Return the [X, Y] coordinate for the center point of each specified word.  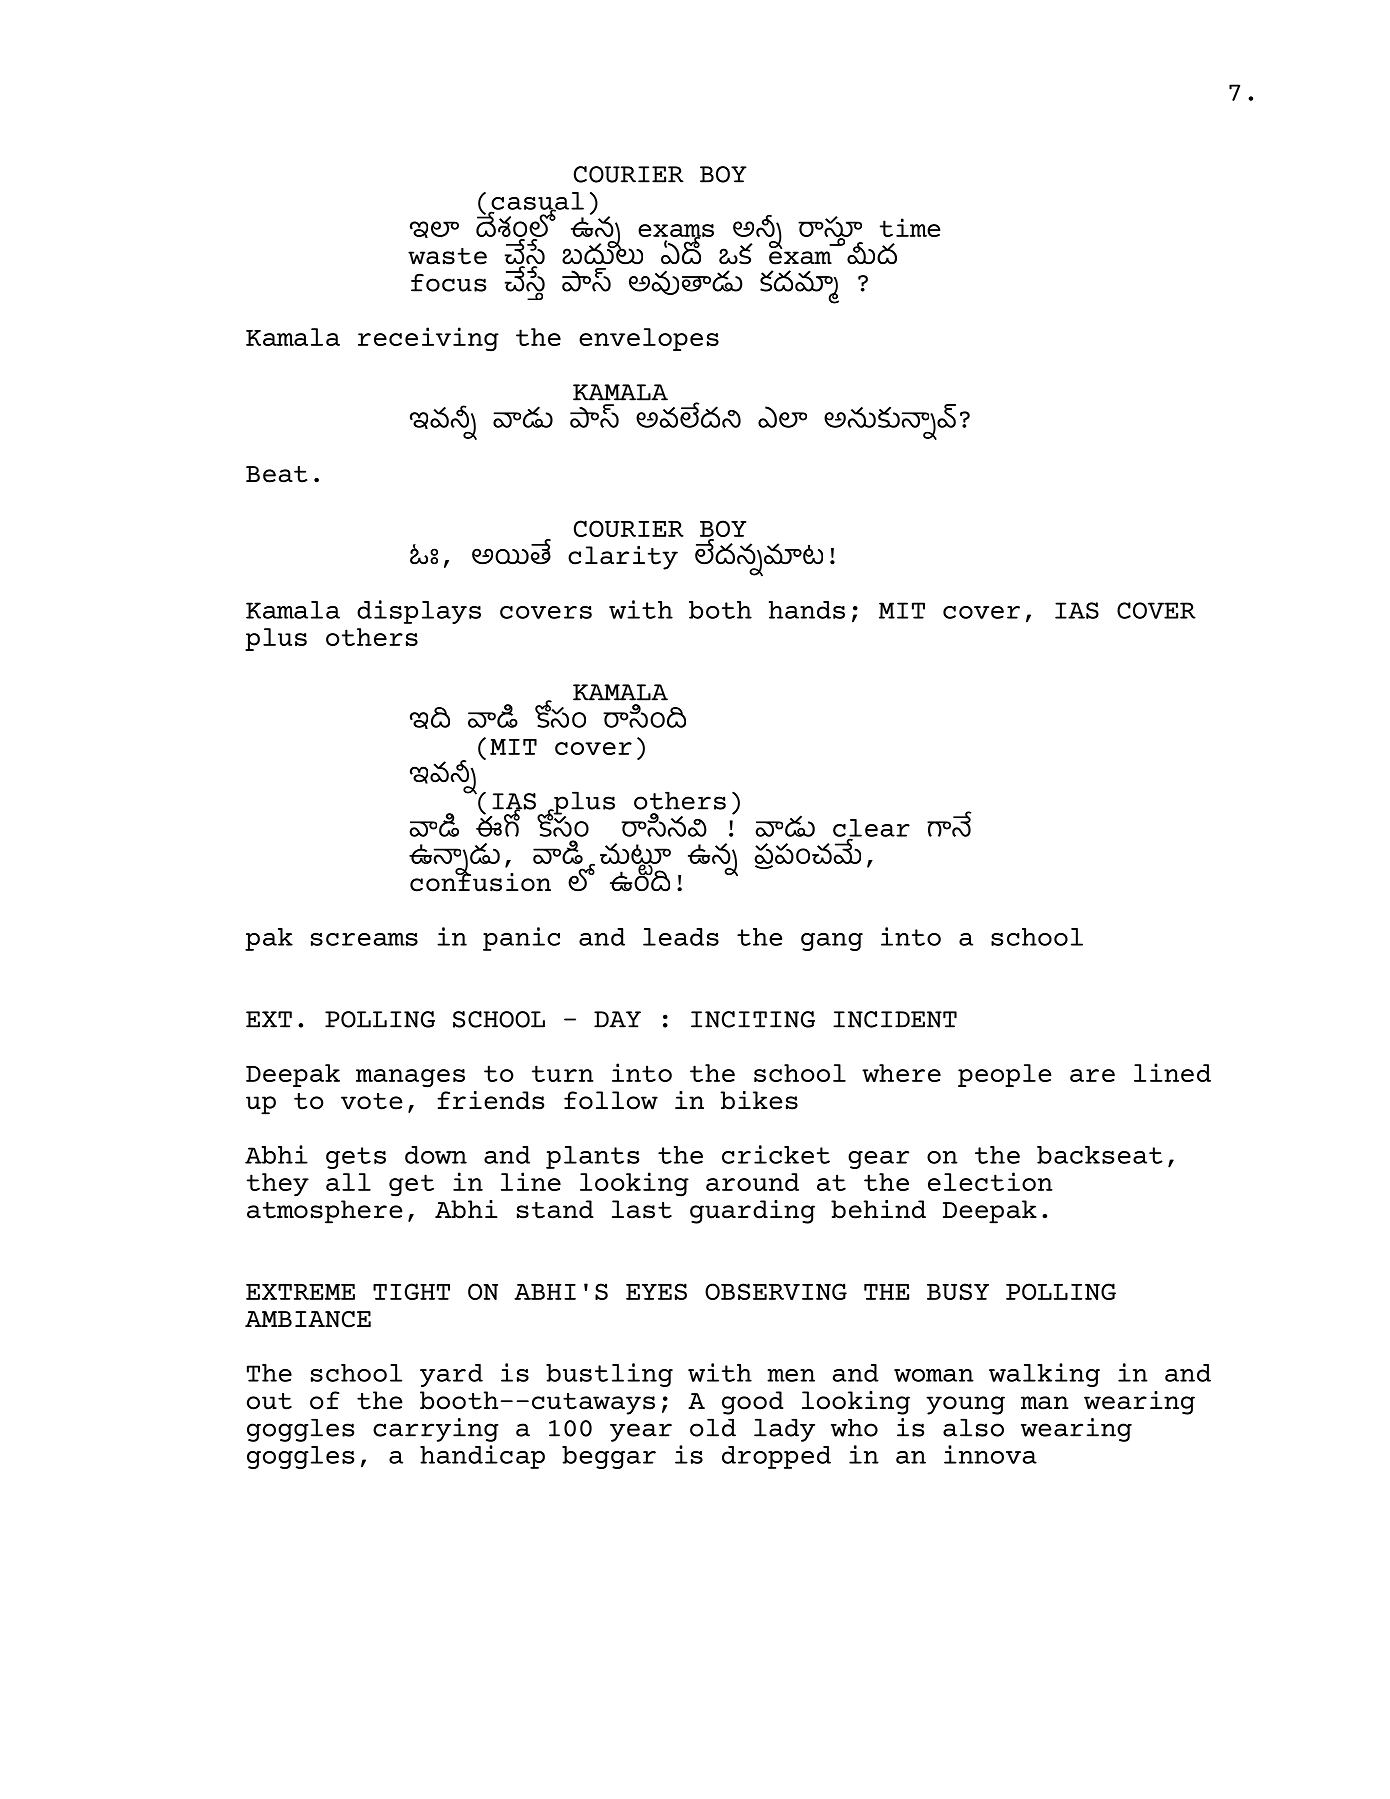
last [642, 1209]
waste [447, 256]
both [720, 610]
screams [364, 939]
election [990, 1181]
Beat [276, 474]
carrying [436, 1430]
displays [419, 612]
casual [537, 202]
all [348, 1182]
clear [871, 829]
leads [681, 937]
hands [807, 610]
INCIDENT [895, 1019]
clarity [623, 558]
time [910, 227]
